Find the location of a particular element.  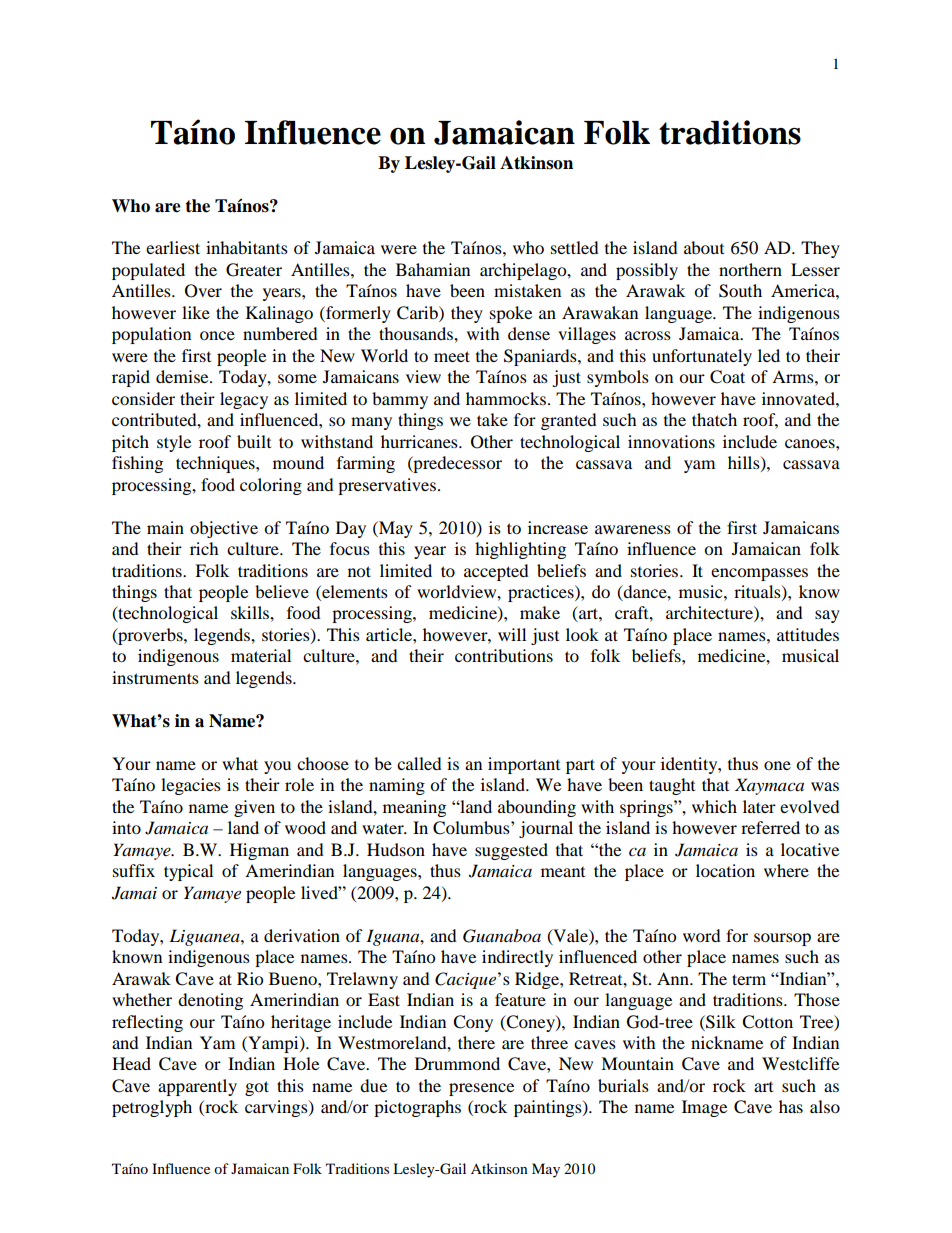

Bahamian is located at coordinates (433, 269).
